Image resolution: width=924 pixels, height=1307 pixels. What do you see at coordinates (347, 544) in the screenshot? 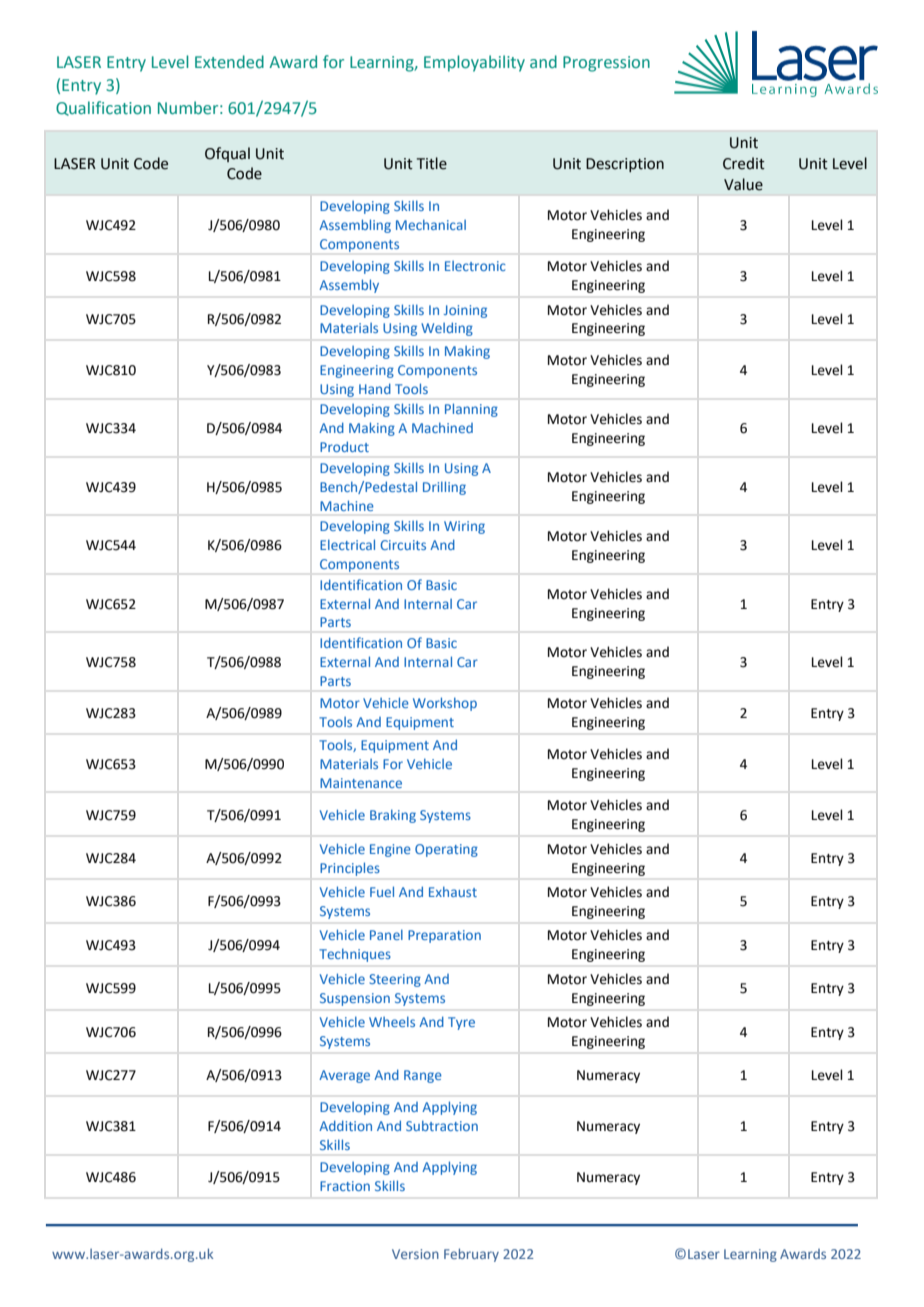
I see `Electrical` at bounding box center [347, 544].
